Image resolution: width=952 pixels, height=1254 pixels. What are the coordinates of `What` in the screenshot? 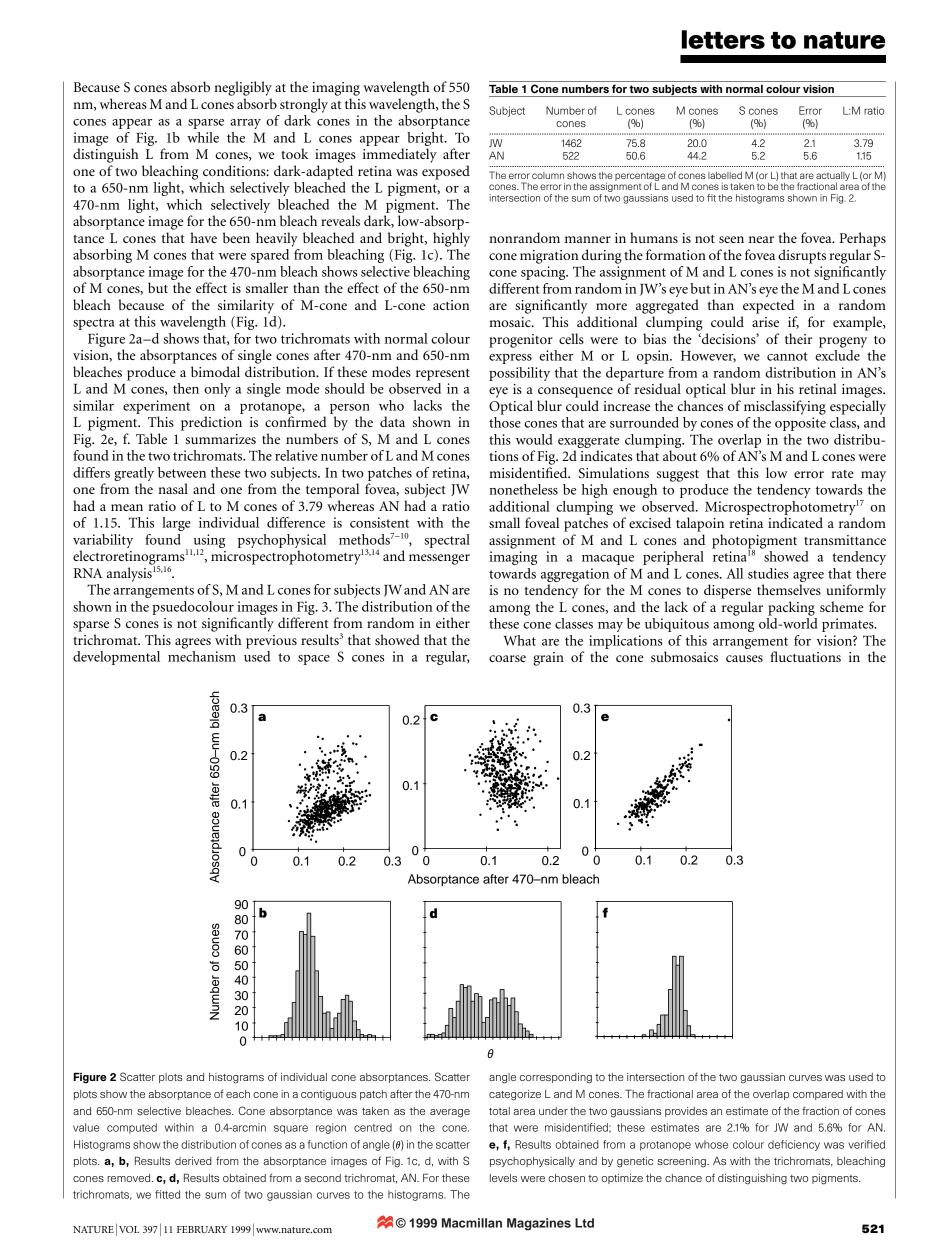 It's located at (520, 640).
